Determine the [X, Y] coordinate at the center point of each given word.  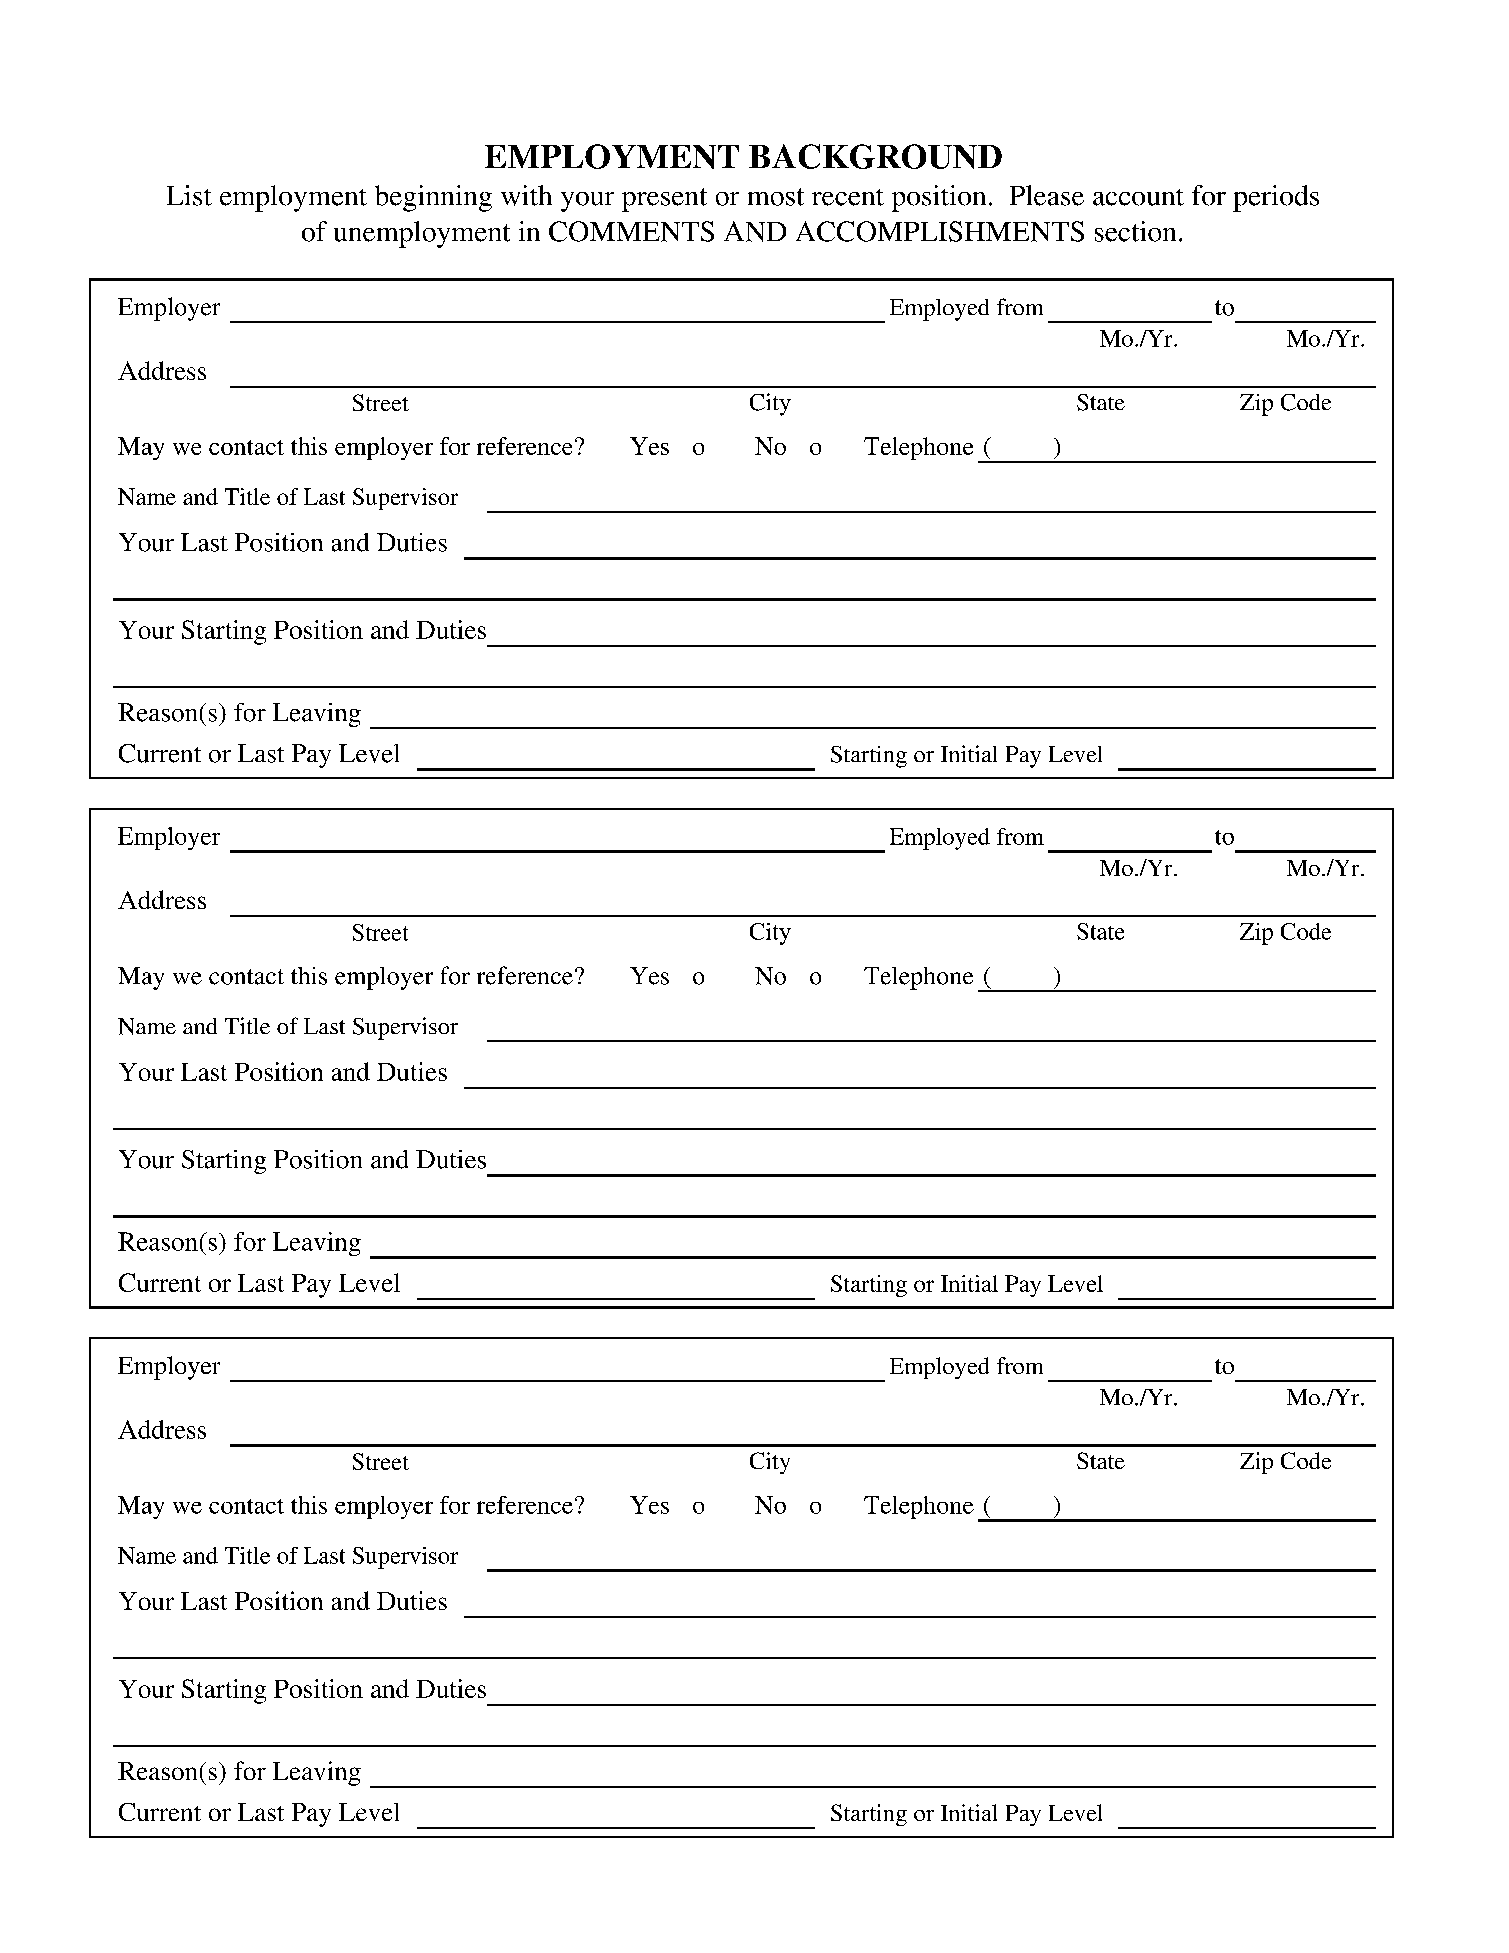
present [664, 200]
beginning [433, 198]
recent [848, 197]
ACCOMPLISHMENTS [940, 231]
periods [1276, 198]
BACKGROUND [875, 156]
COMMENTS [631, 231]
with [526, 195]
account [1138, 197]
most [776, 197]
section [1135, 231]
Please [1047, 195]
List [189, 195]
